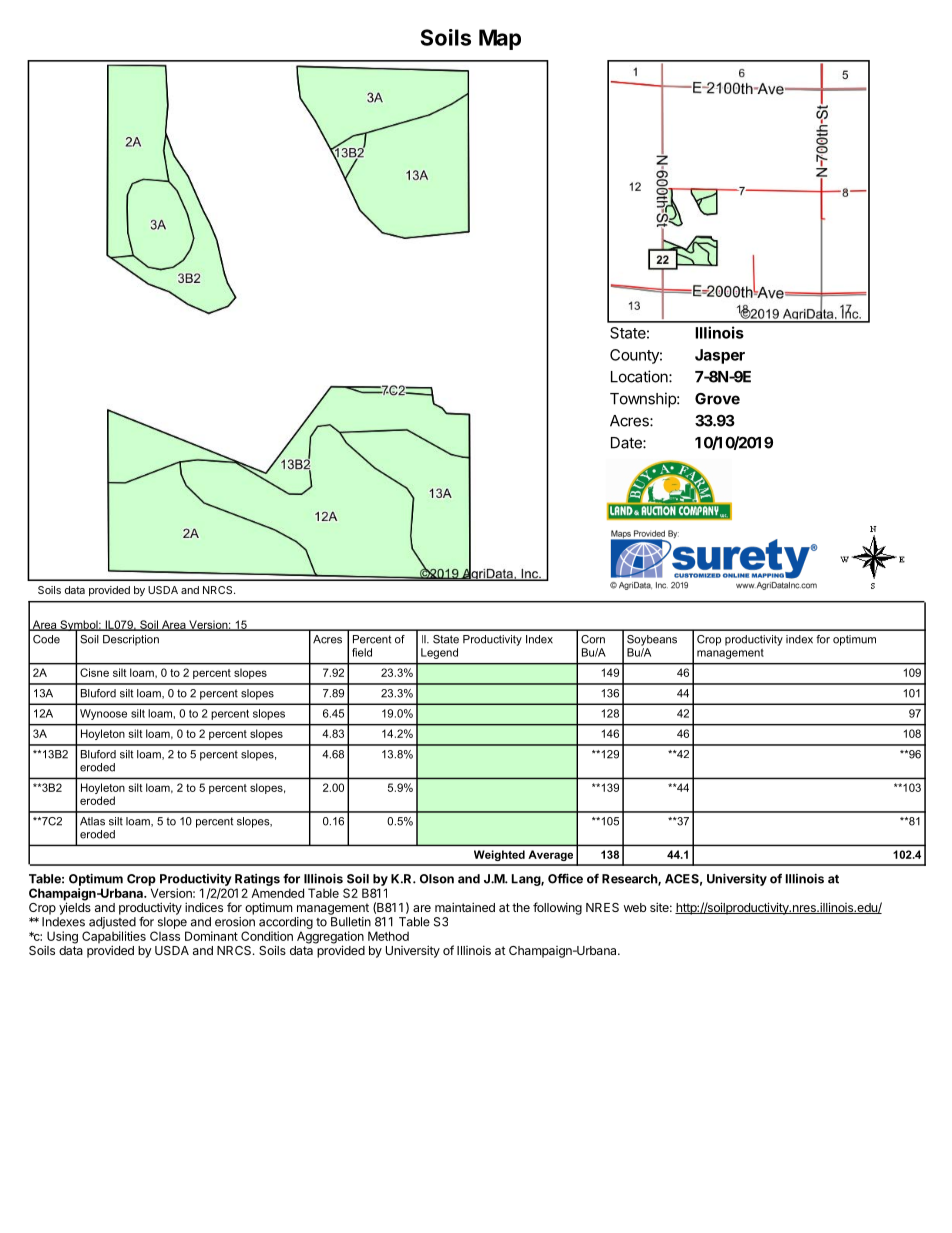 The height and width of the page is (1233, 952). What do you see at coordinates (720, 356) in the page?
I see `Jasper` at bounding box center [720, 356].
